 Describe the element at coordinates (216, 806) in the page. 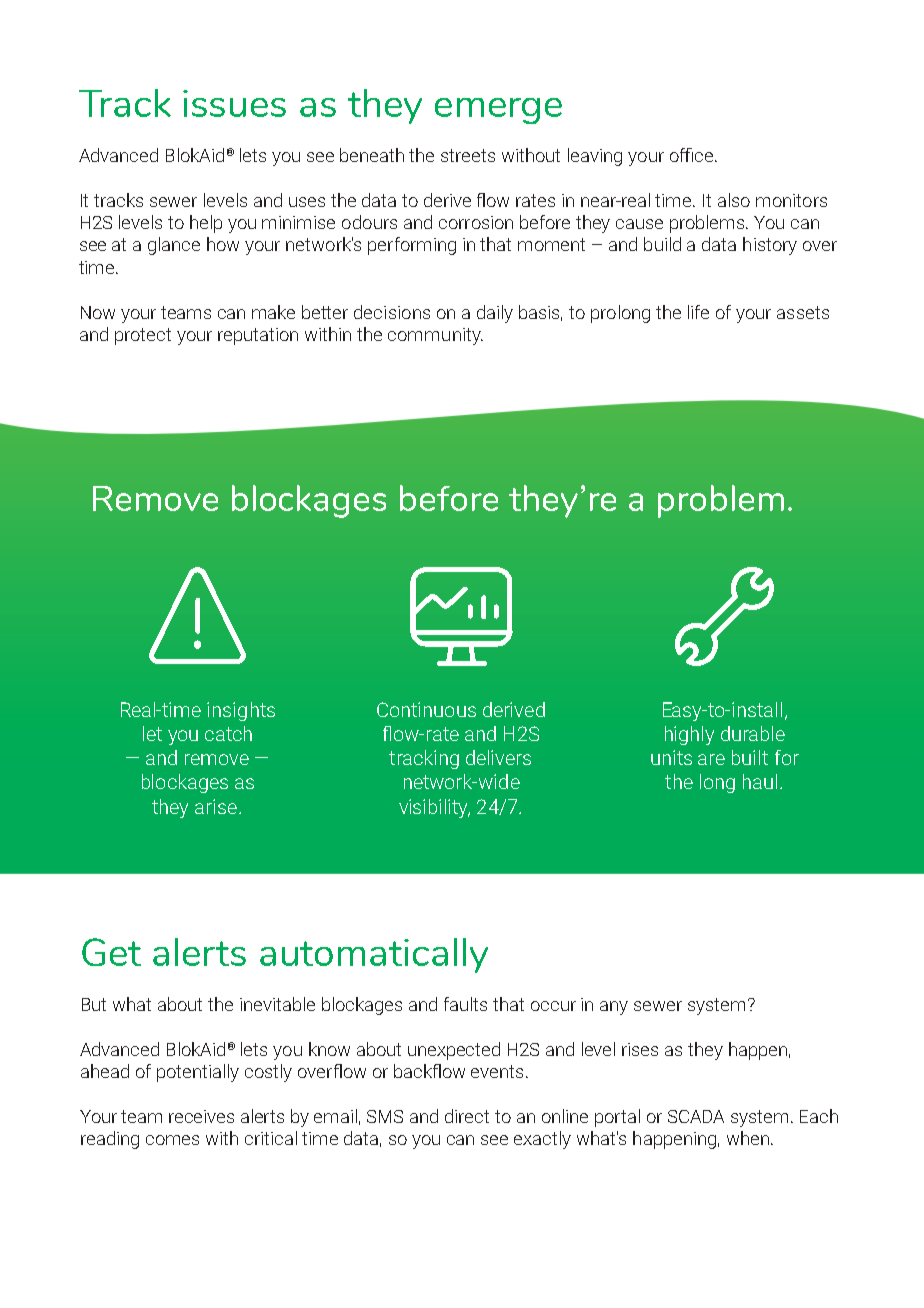

I see `arise` at that location.
